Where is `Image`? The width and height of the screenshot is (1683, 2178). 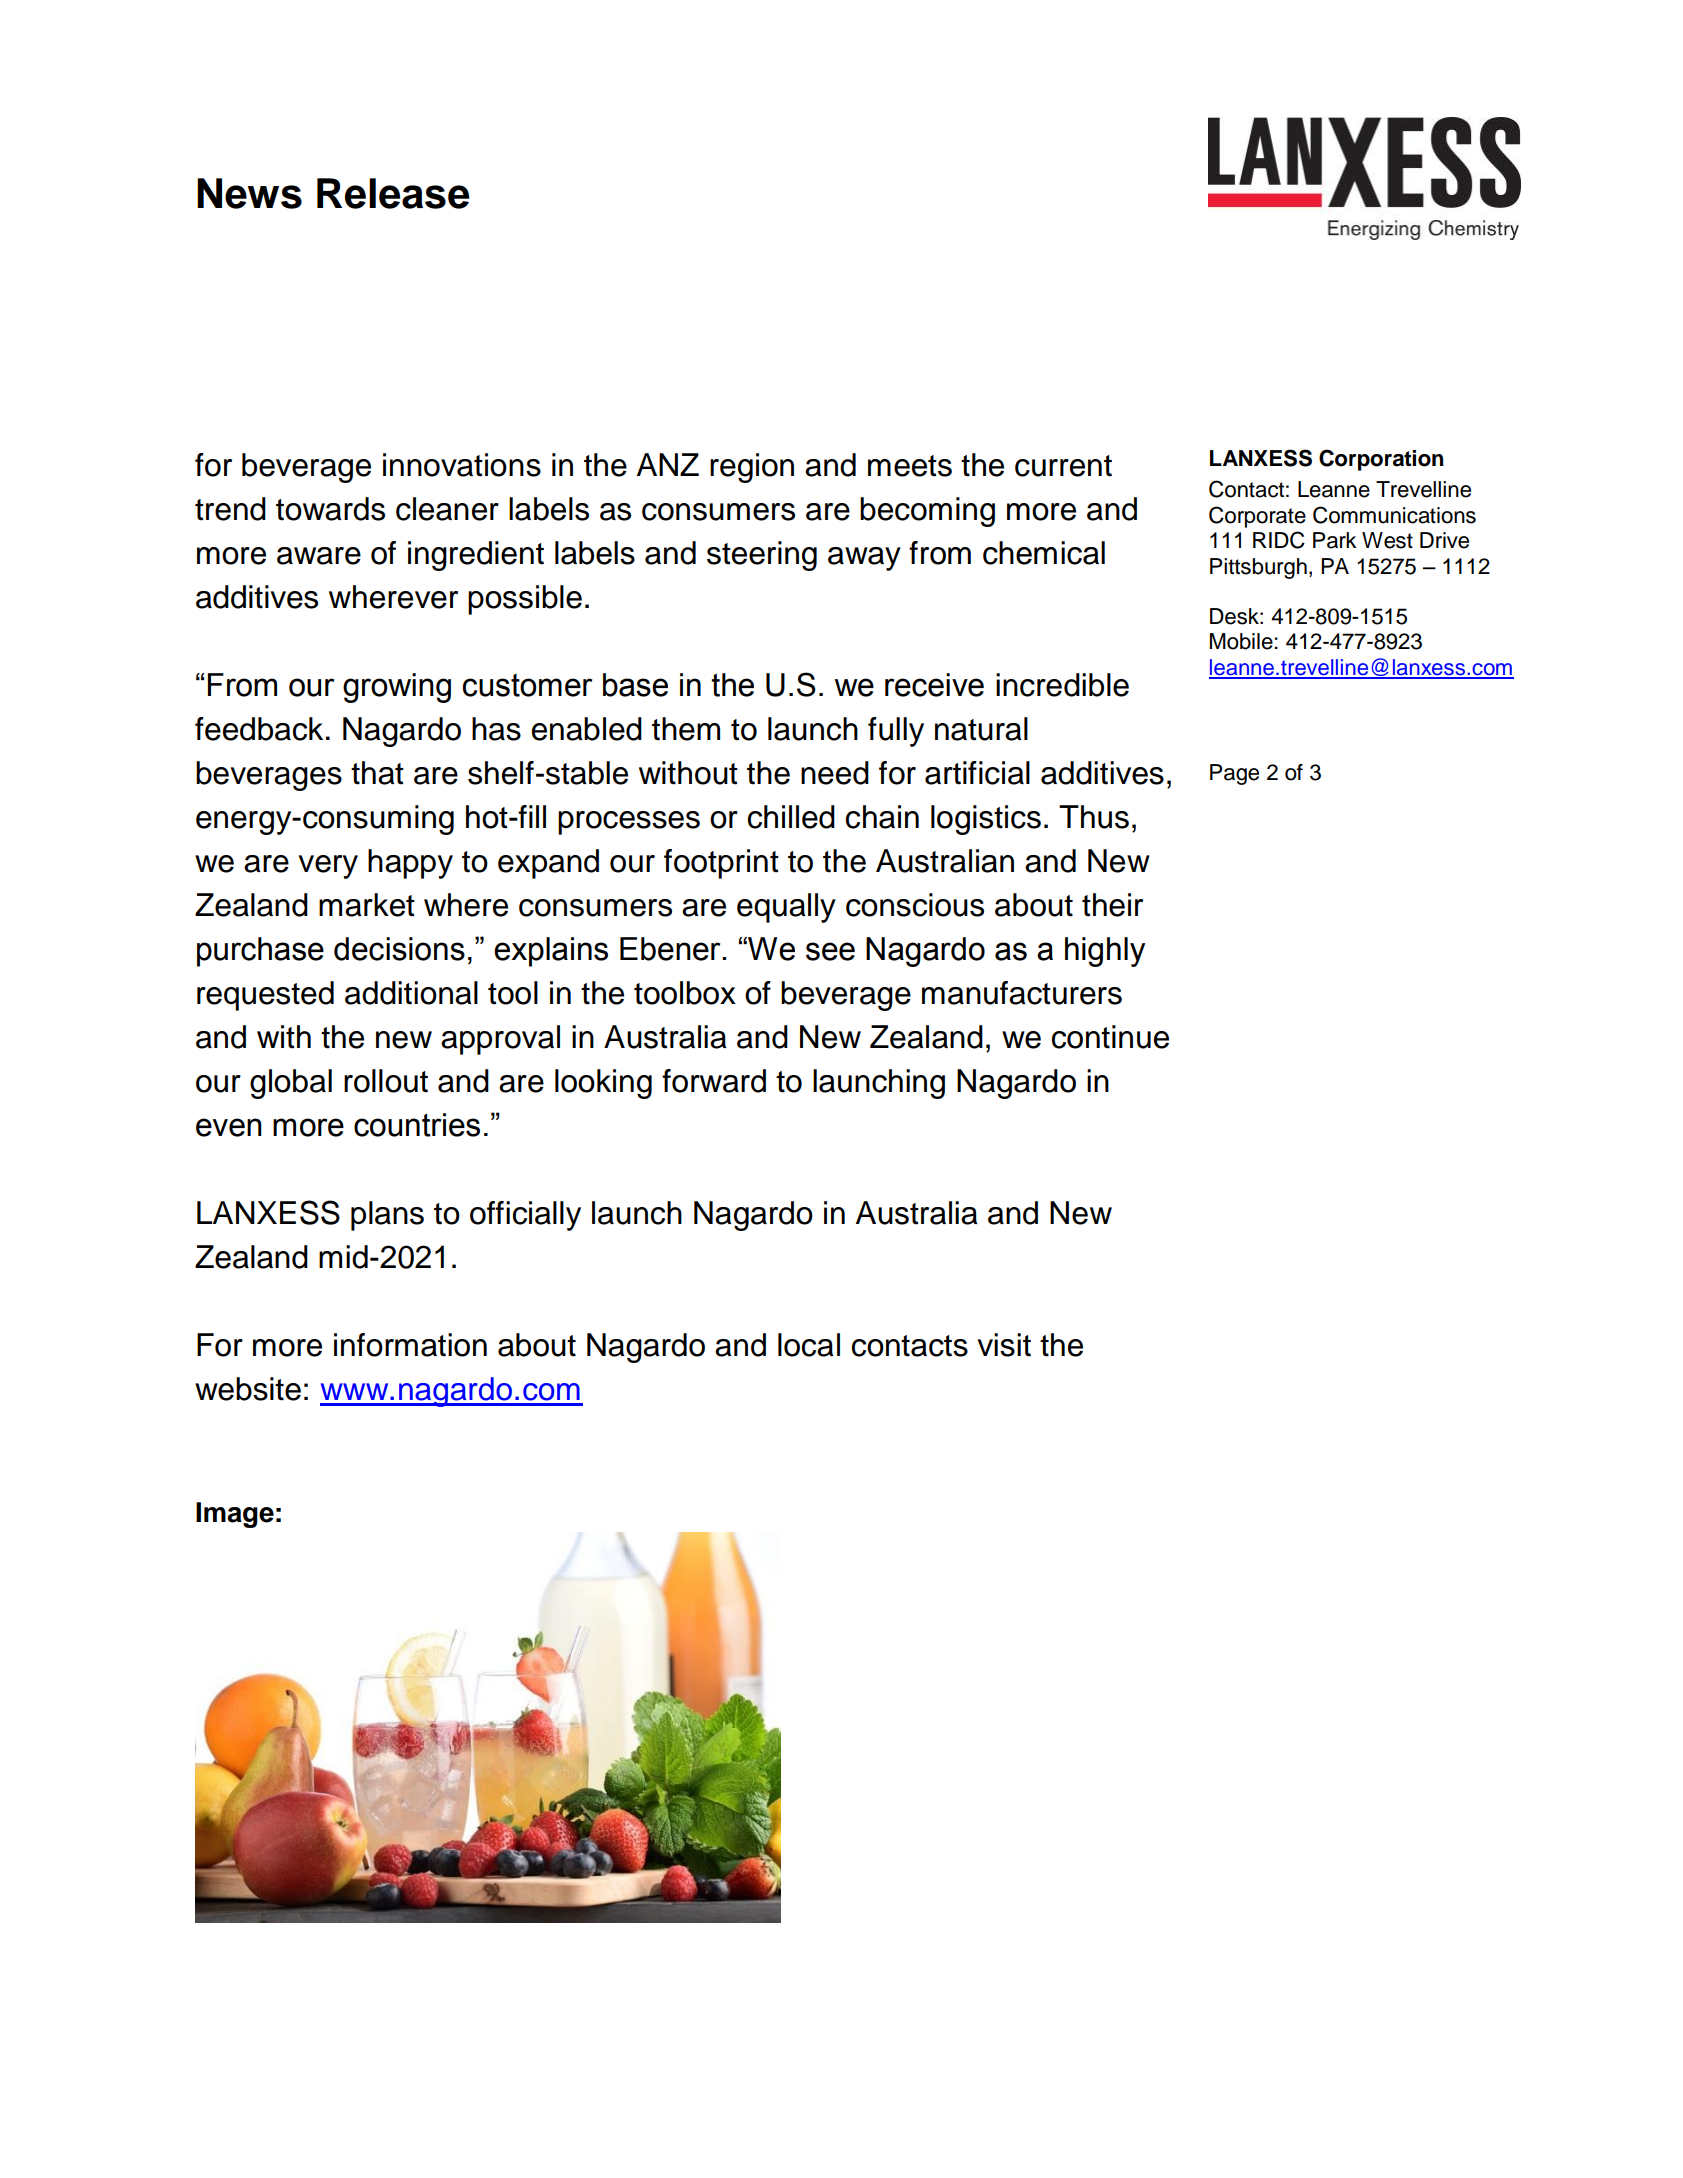
Image is located at coordinates (235, 1515).
